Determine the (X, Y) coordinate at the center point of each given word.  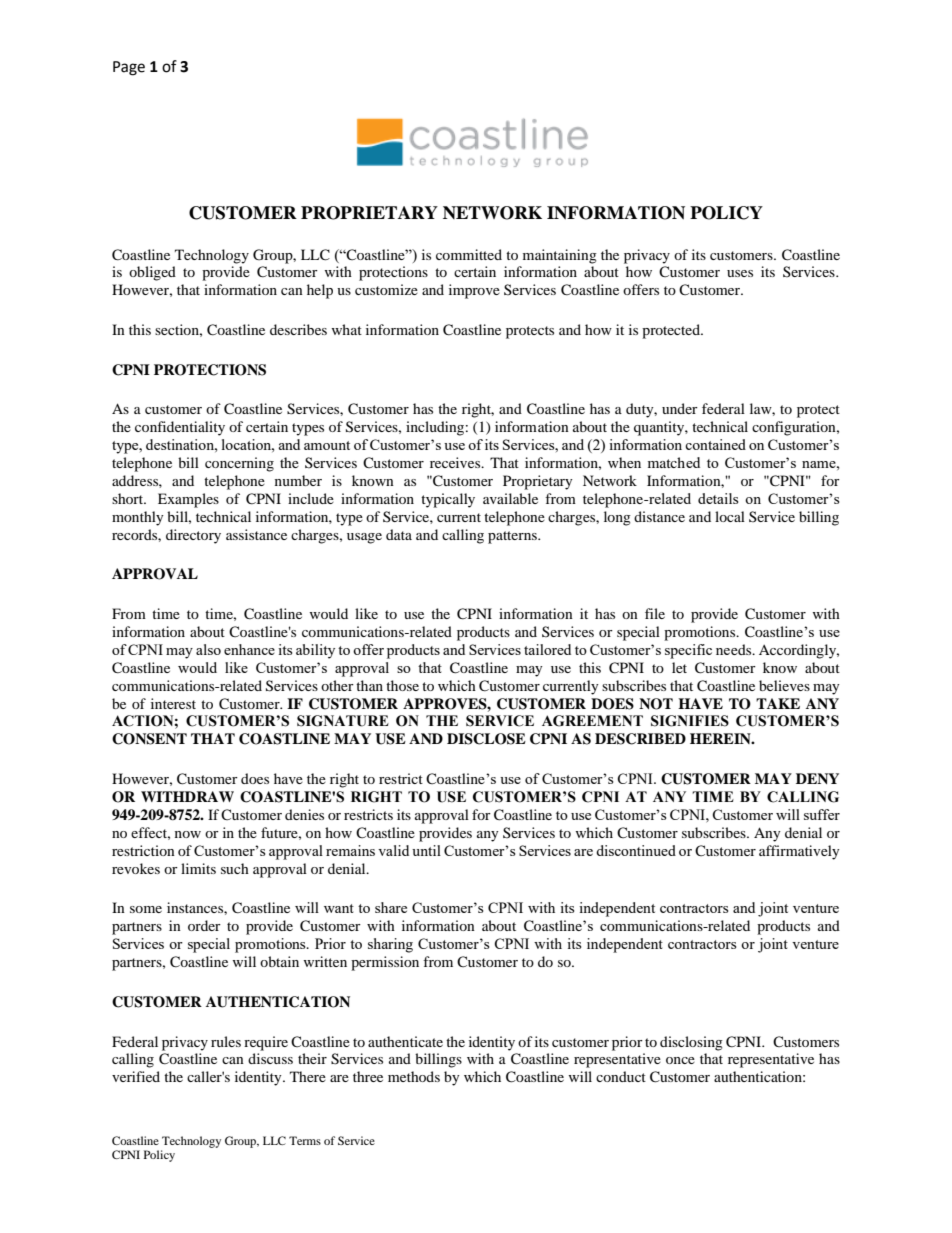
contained (715, 444)
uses (740, 273)
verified (136, 1076)
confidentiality (180, 428)
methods (414, 1076)
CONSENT (149, 739)
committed (469, 254)
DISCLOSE (486, 739)
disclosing (691, 1043)
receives (456, 462)
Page (129, 68)
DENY (817, 778)
